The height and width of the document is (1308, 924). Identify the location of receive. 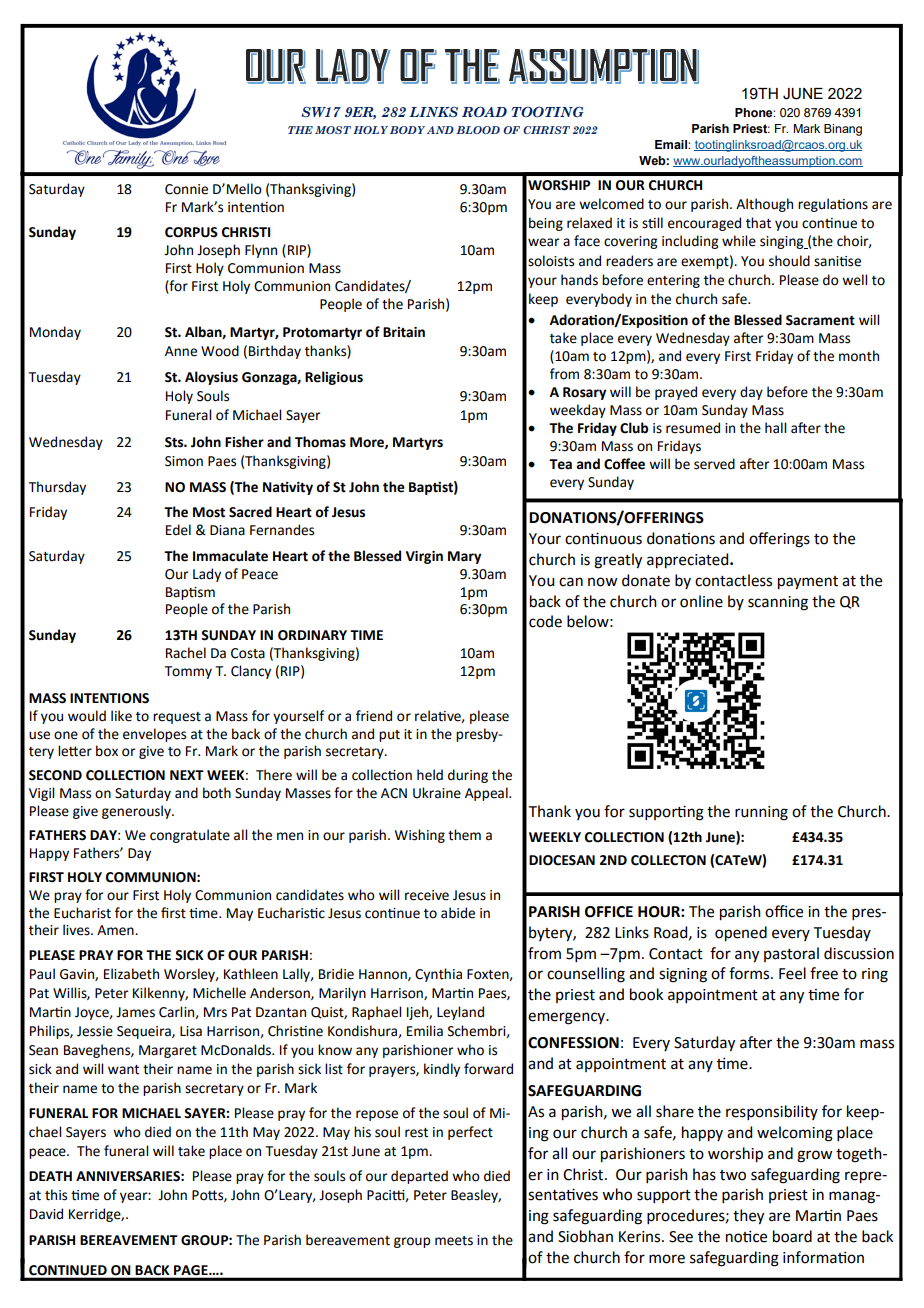
(427, 895).
